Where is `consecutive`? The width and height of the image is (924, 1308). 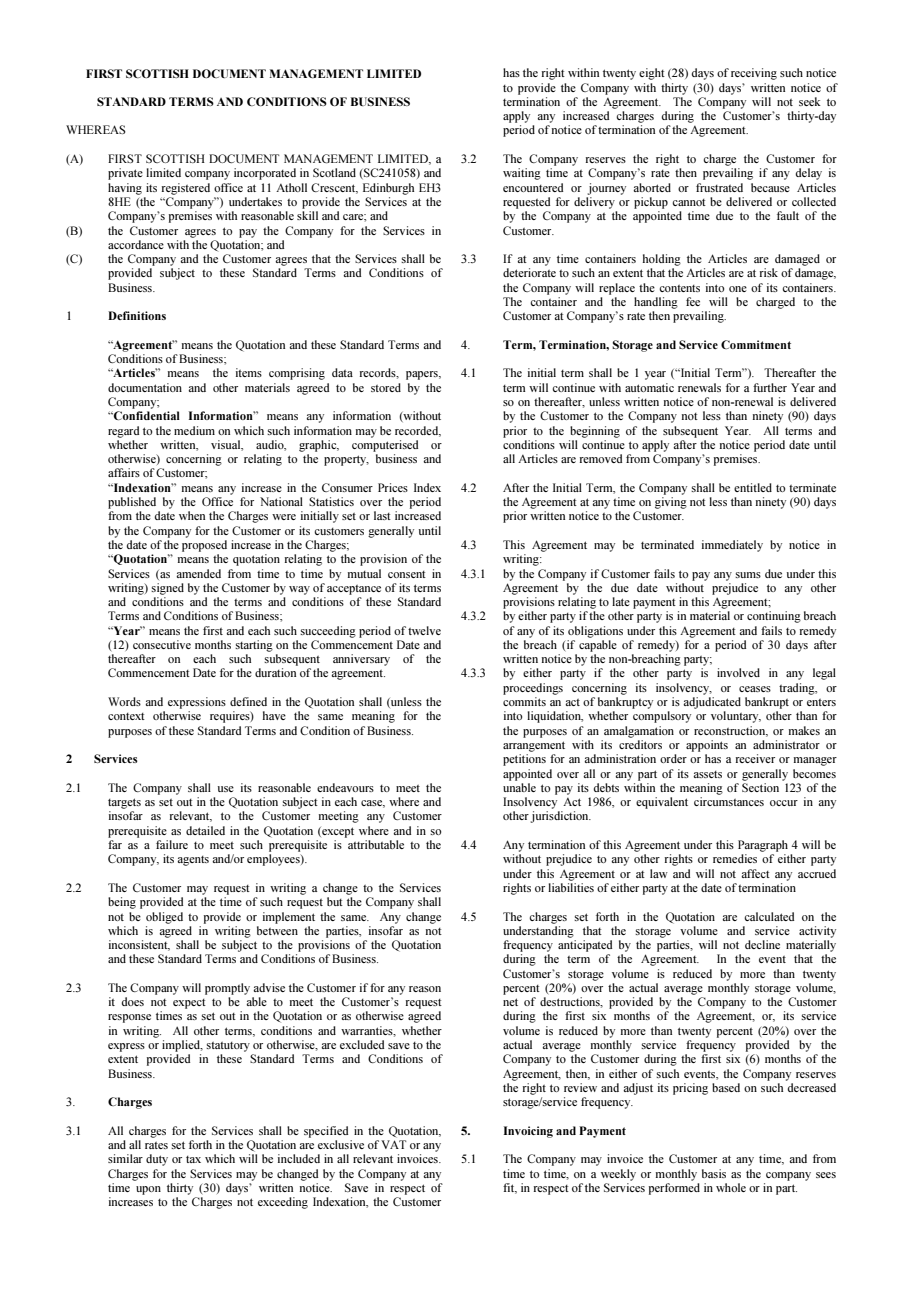 consecutive is located at coordinates (162, 644).
